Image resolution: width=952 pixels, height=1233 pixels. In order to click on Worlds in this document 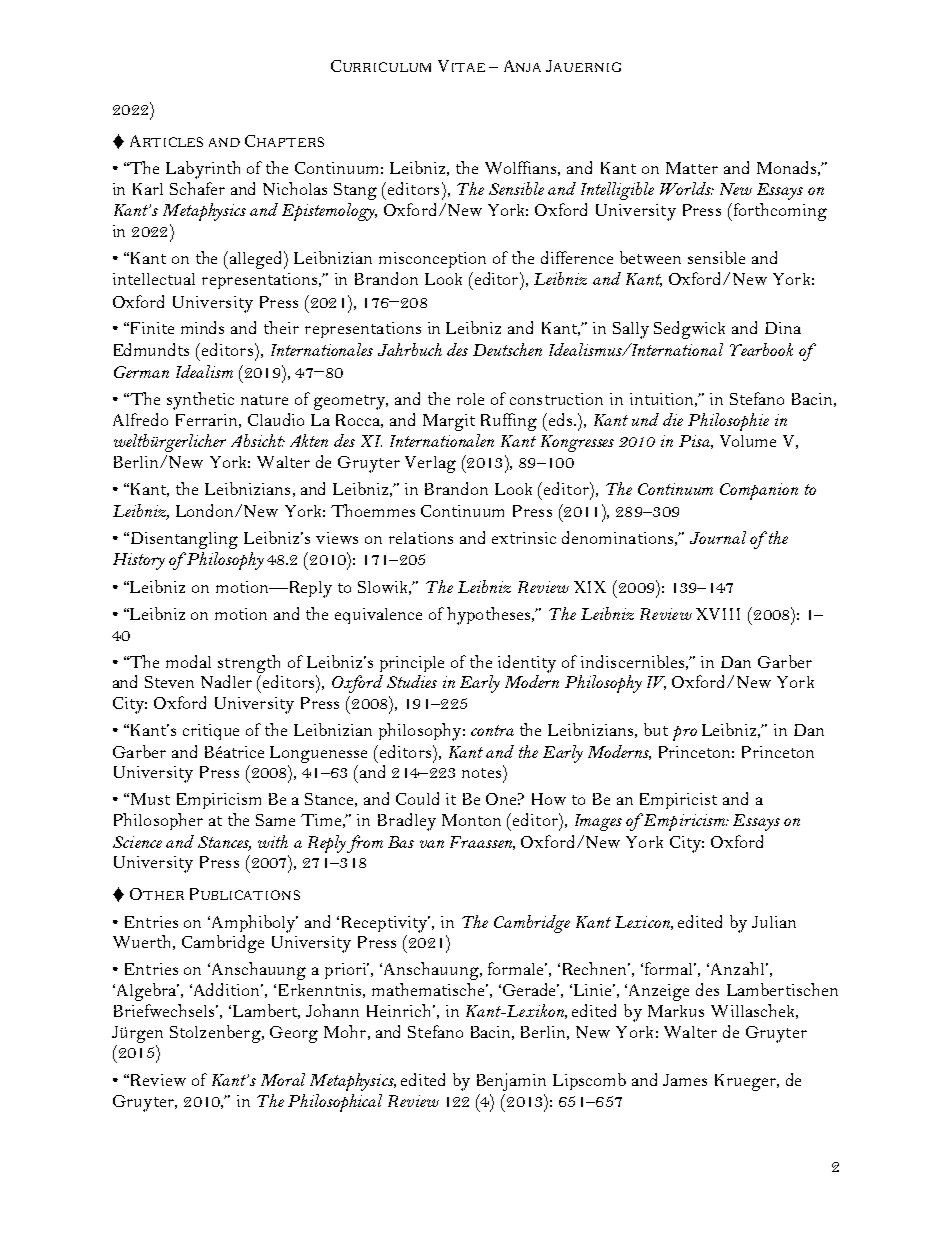, I will do `click(687, 188)`.
